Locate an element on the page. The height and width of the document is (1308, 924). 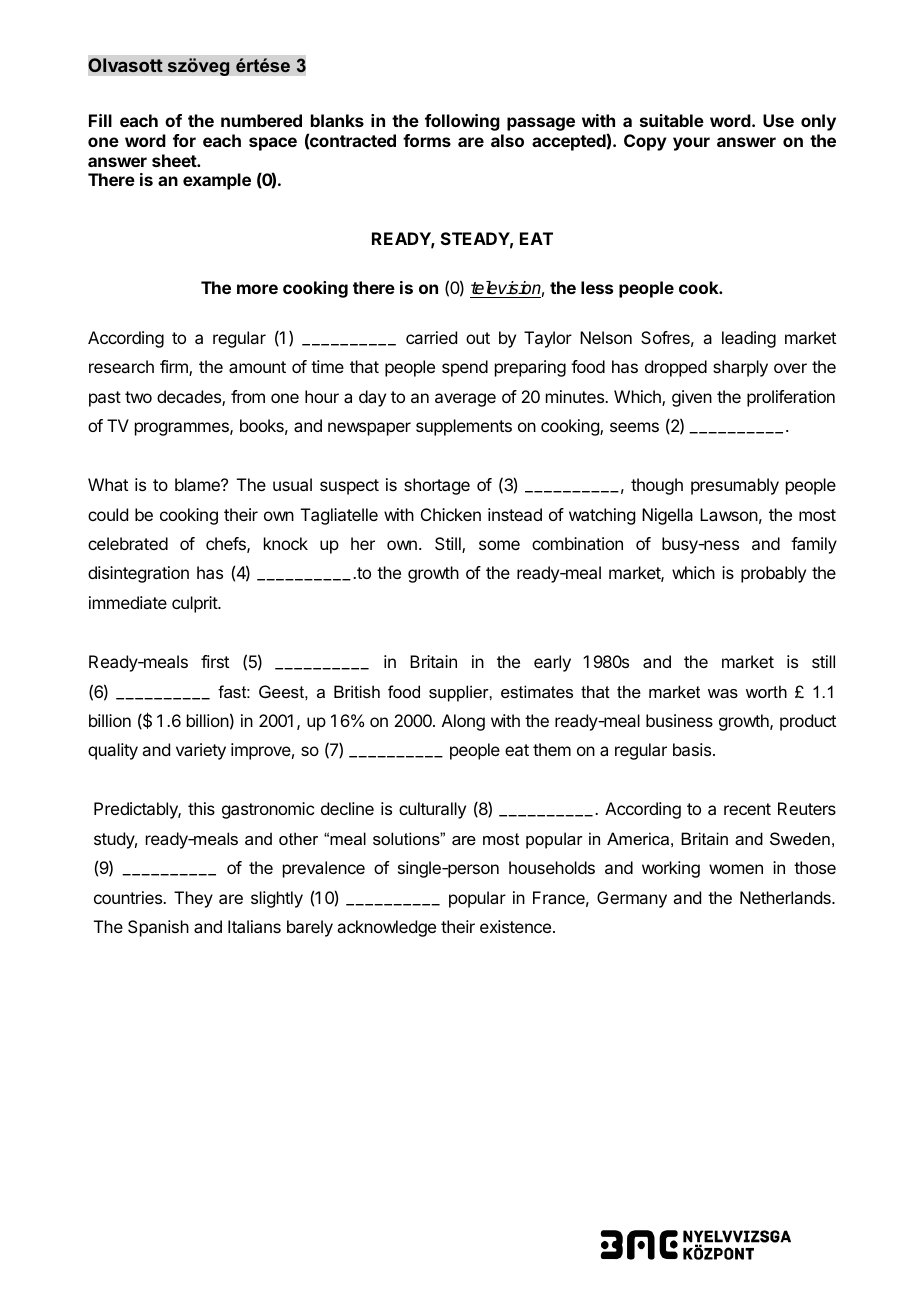
Chicken is located at coordinates (451, 514).
